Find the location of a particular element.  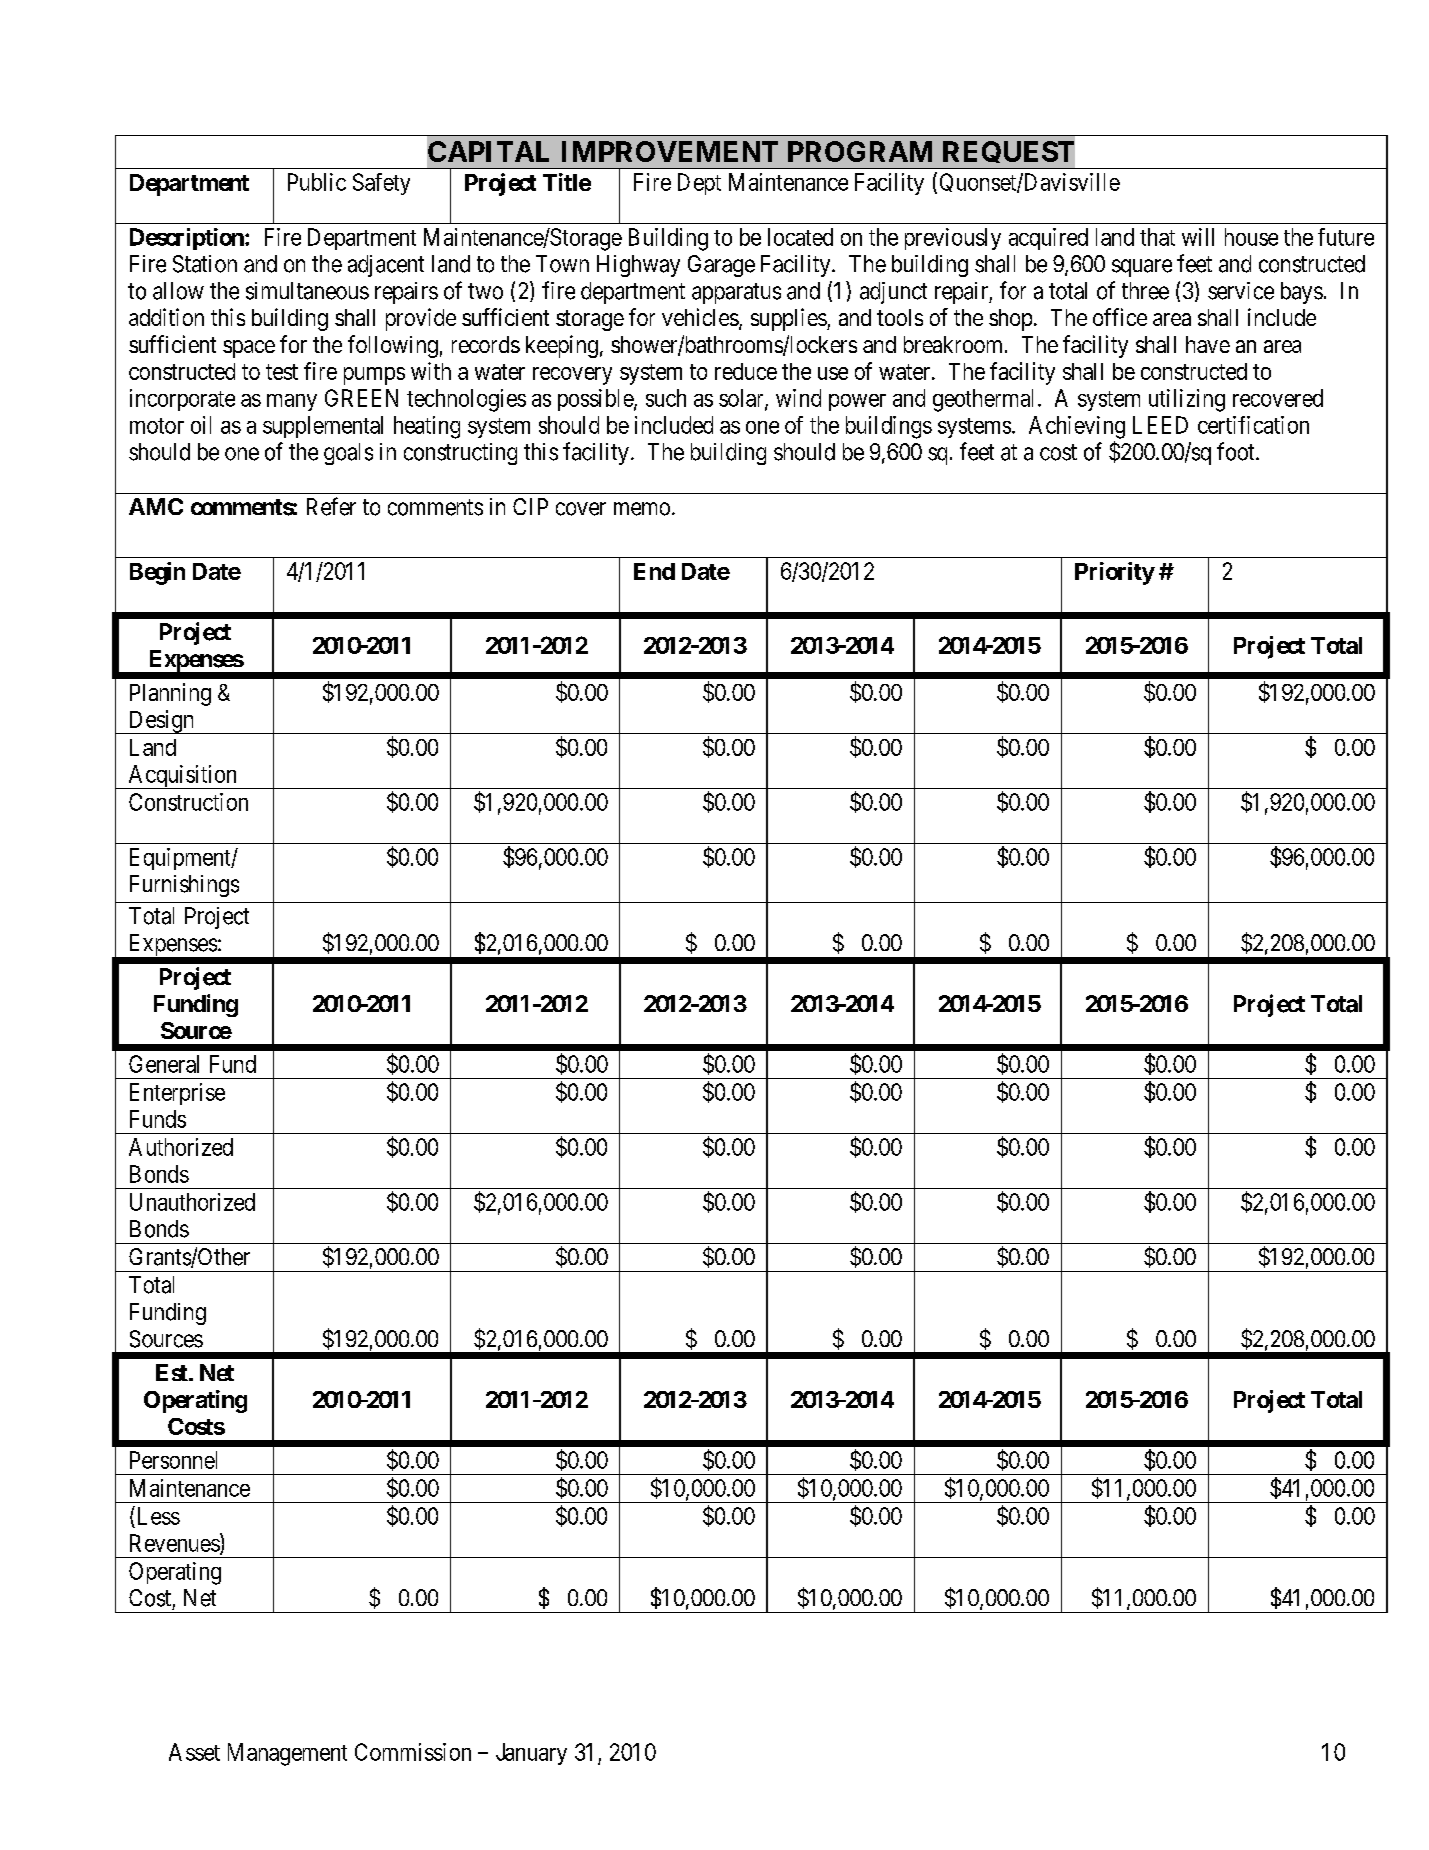

Management is located at coordinates (287, 1754).
